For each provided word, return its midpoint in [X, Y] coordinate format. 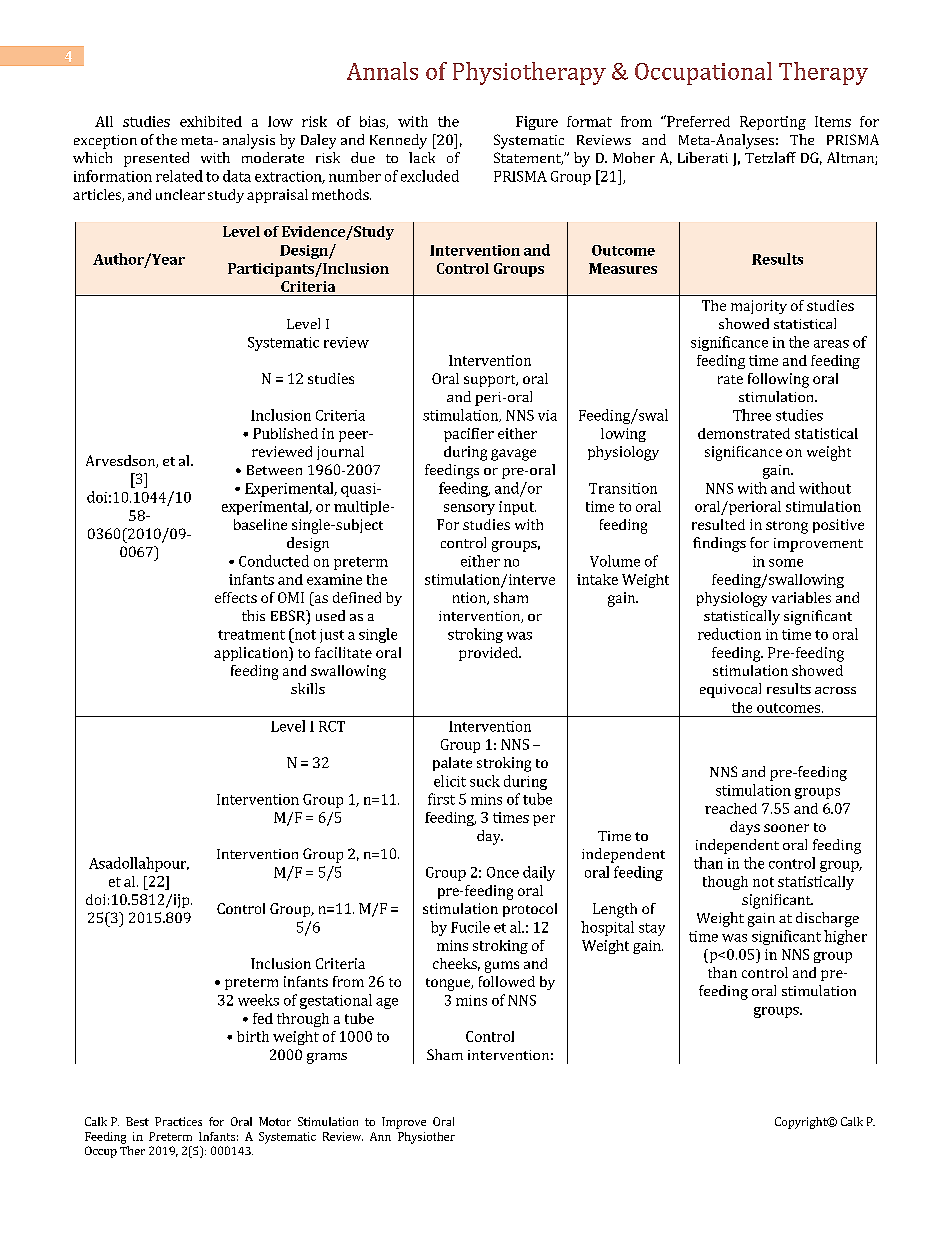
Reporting [773, 123]
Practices [178, 1121]
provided [489, 654]
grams [327, 1058]
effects [236, 597]
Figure [537, 123]
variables [801, 597]
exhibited [211, 121]
